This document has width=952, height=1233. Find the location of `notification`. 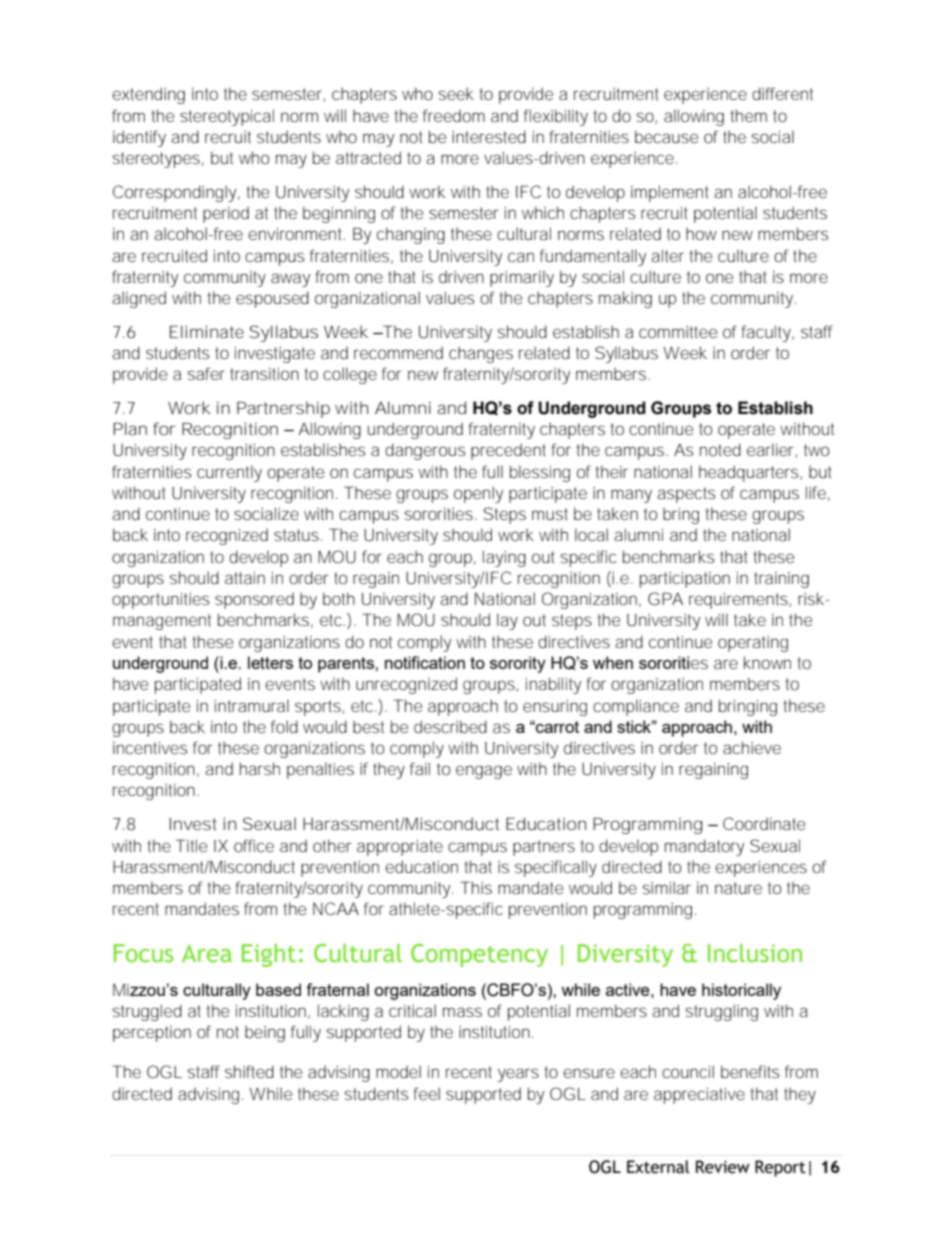

notification is located at coordinates (425, 662).
